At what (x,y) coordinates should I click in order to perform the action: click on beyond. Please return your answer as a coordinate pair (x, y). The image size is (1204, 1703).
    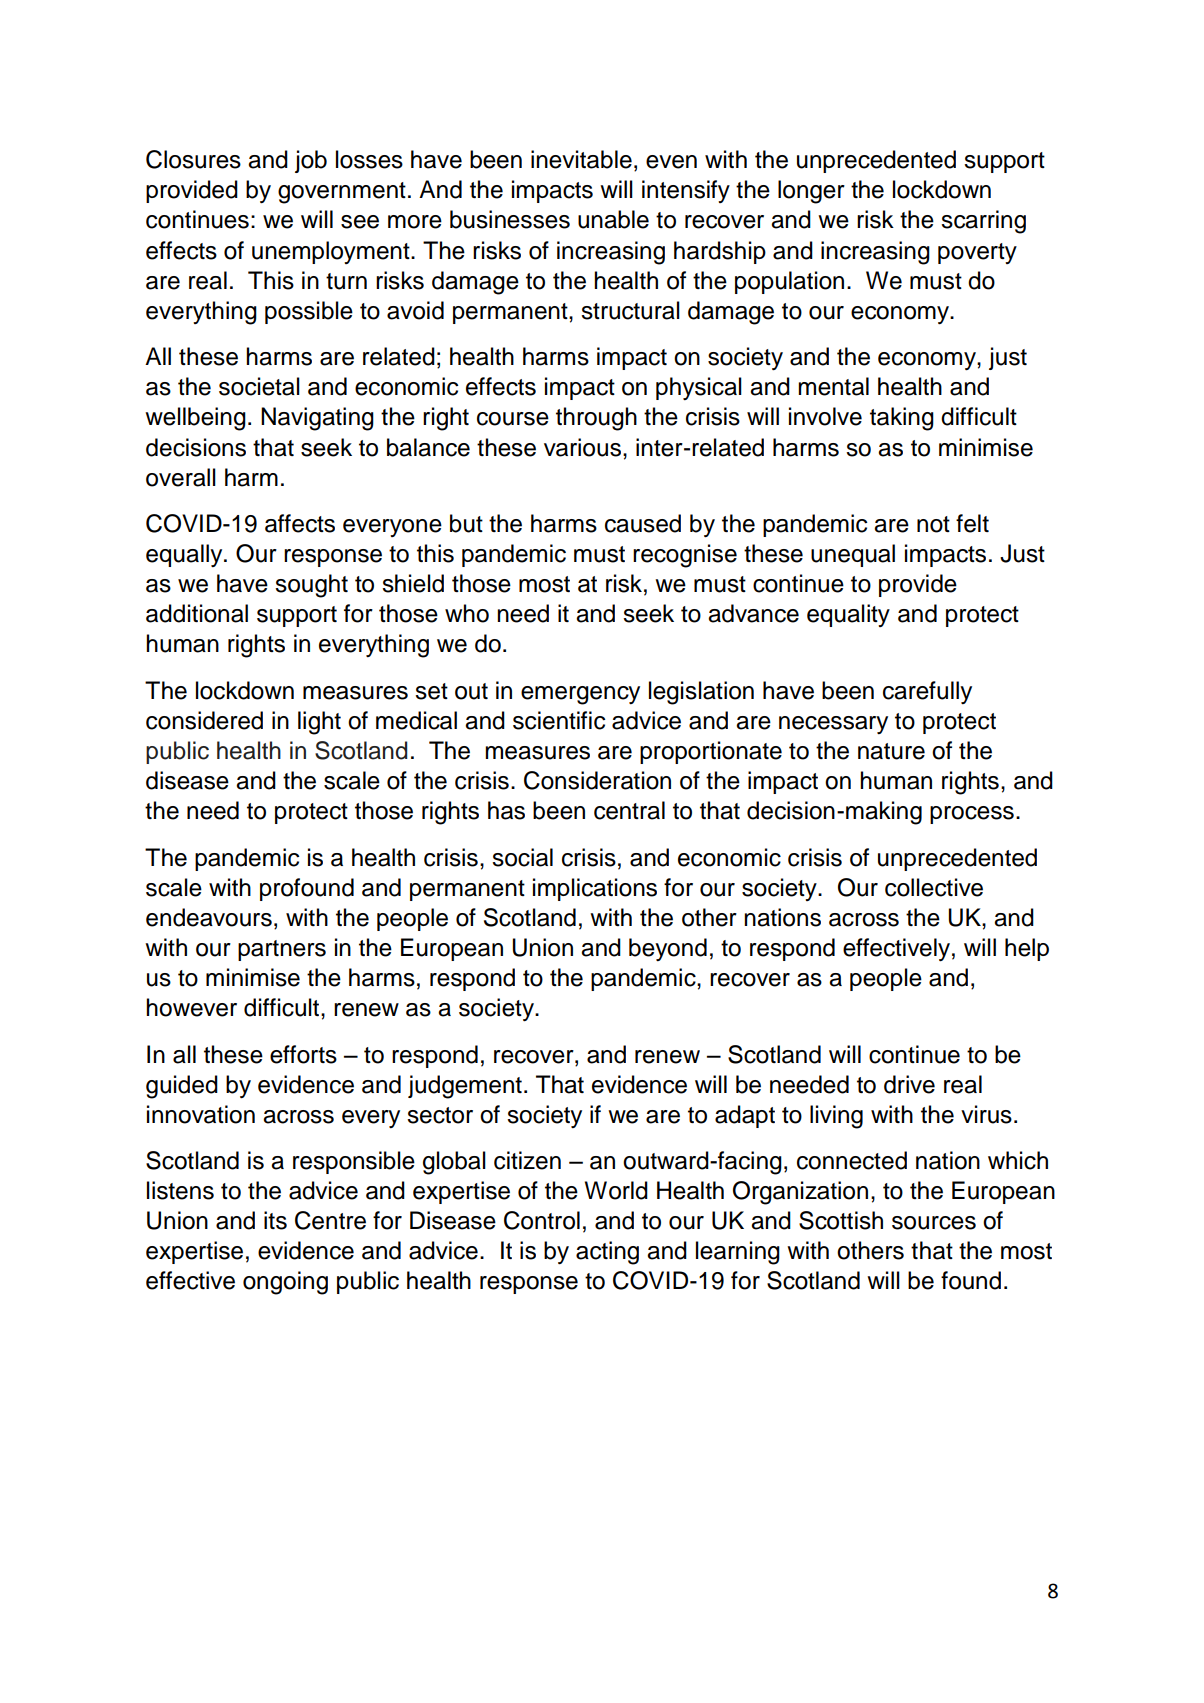
    Looking at the image, I should click on (668, 949).
